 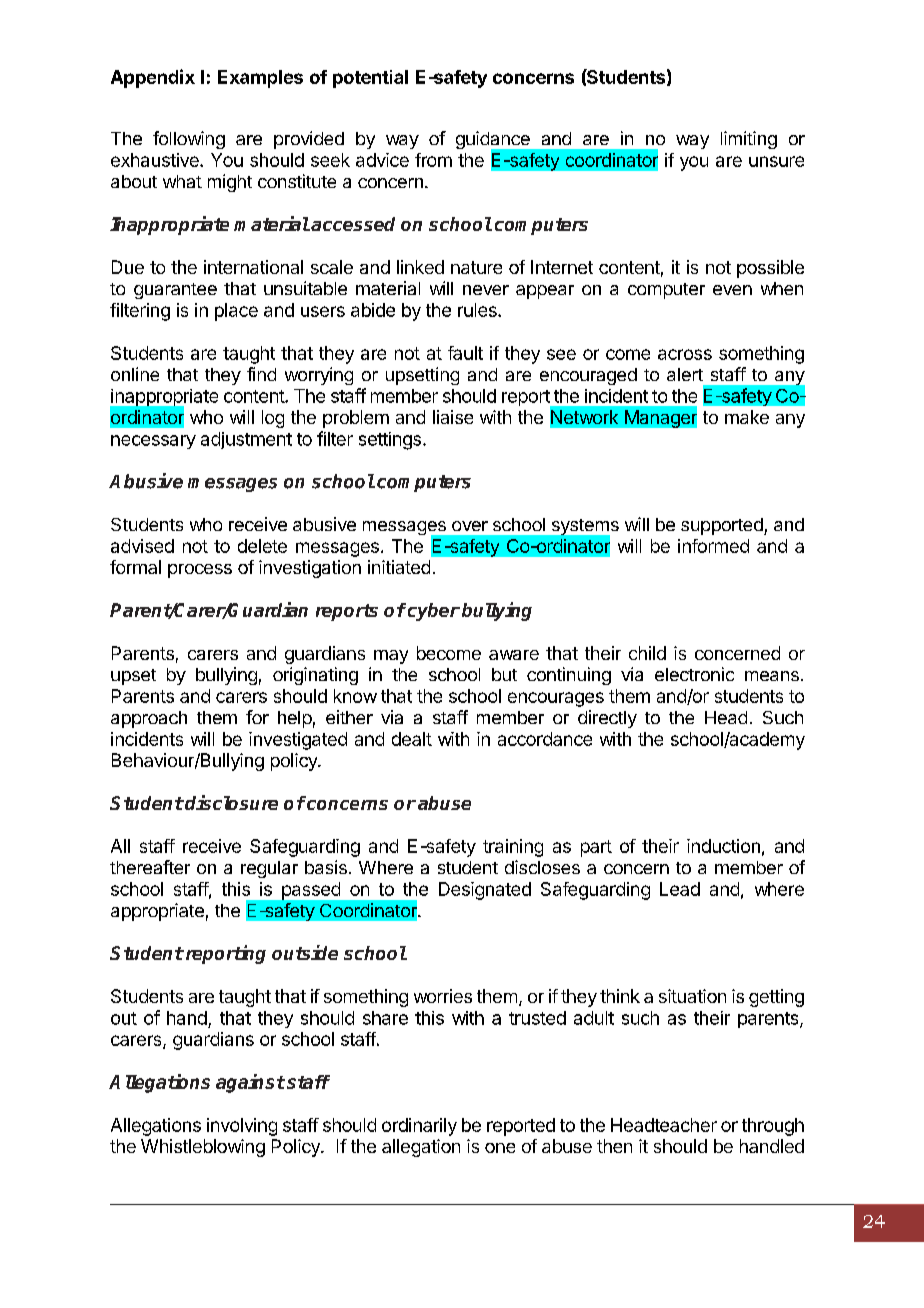 What do you see at coordinates (747, 417) in the page?
I see `make` at bounding box center [747, 417].
